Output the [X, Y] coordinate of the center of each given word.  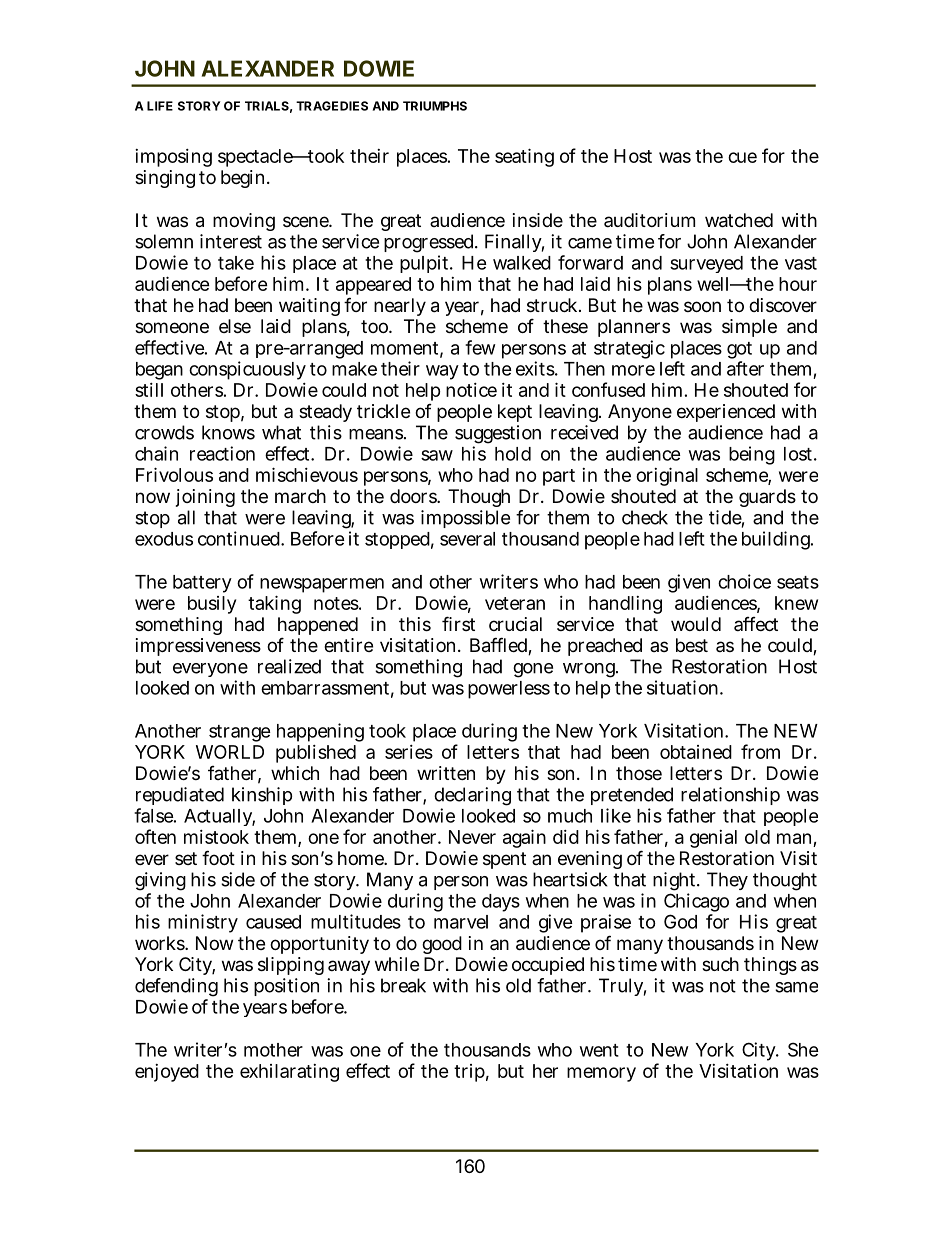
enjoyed [167, 1073]
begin [244, 179]
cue [742, 157]
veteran [515, 603]
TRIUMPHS [435, 106]
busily [212, 605]
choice [744, 581]
